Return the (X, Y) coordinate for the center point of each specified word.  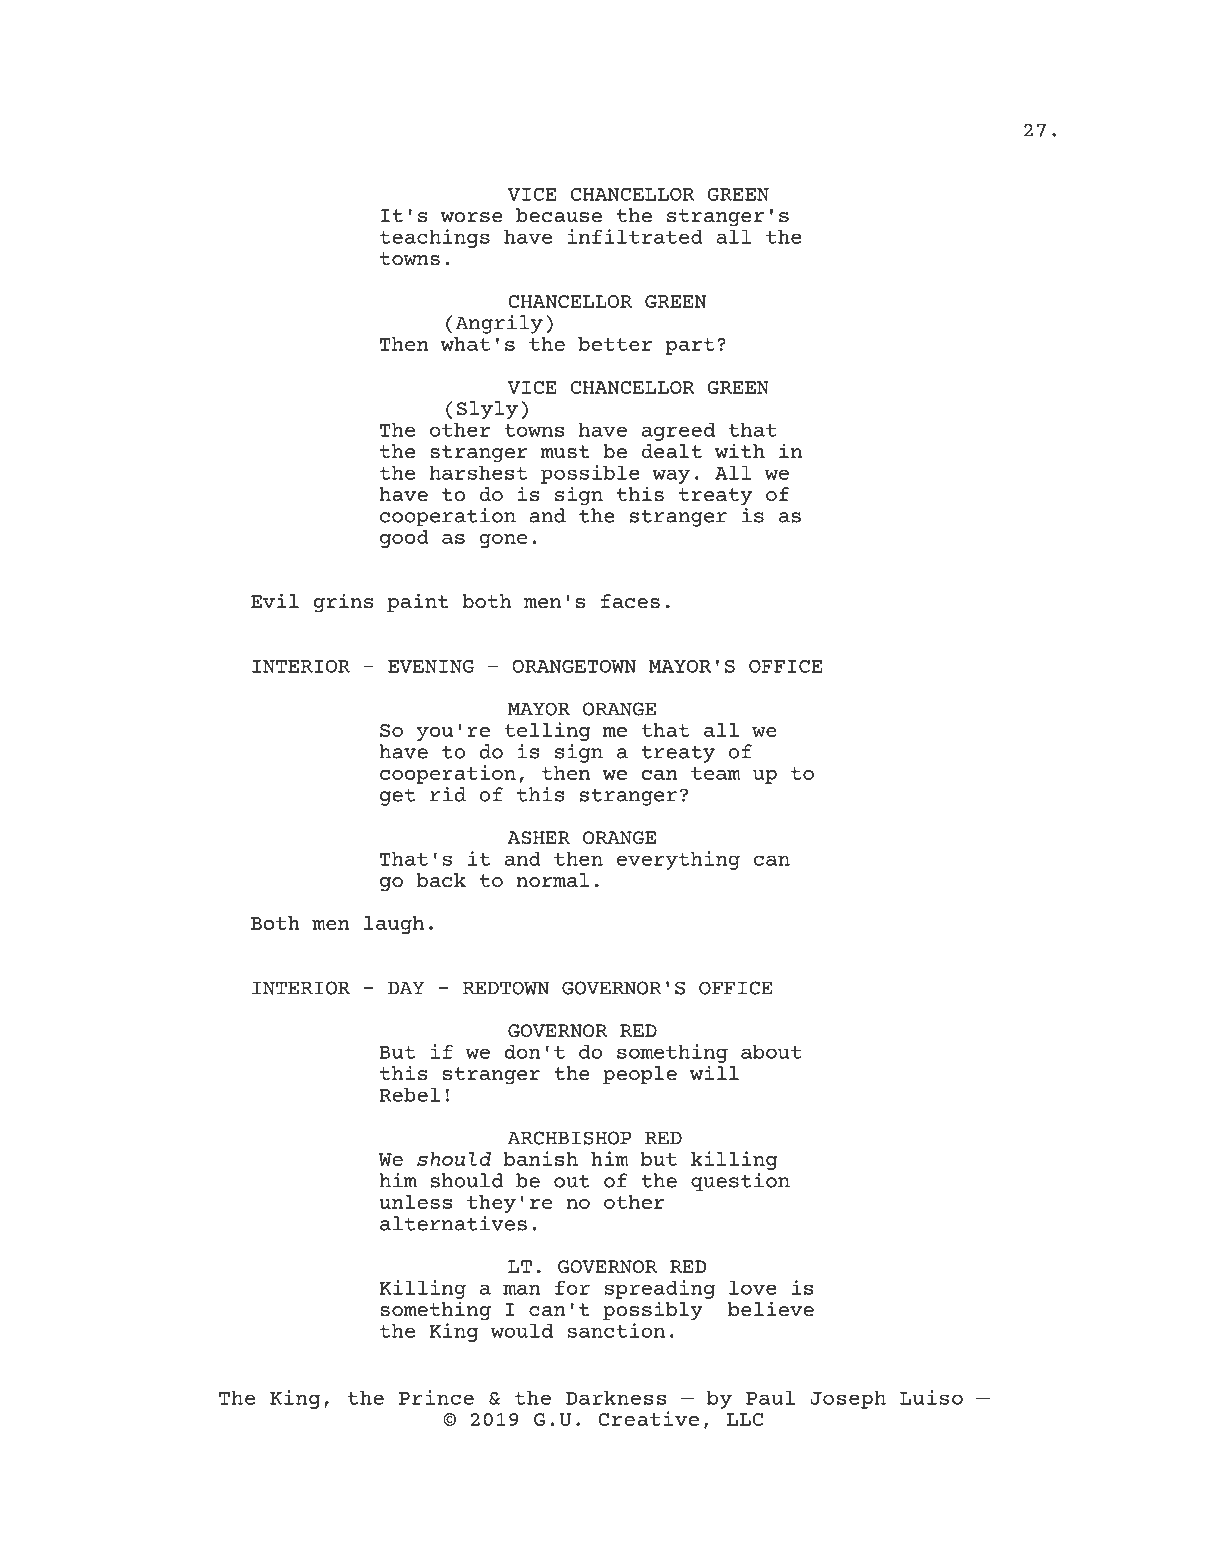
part (689, 346)
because (559, 215)
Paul (770, 1397)
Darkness (616, 1397)
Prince (436, 1397)
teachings (435, 238)
